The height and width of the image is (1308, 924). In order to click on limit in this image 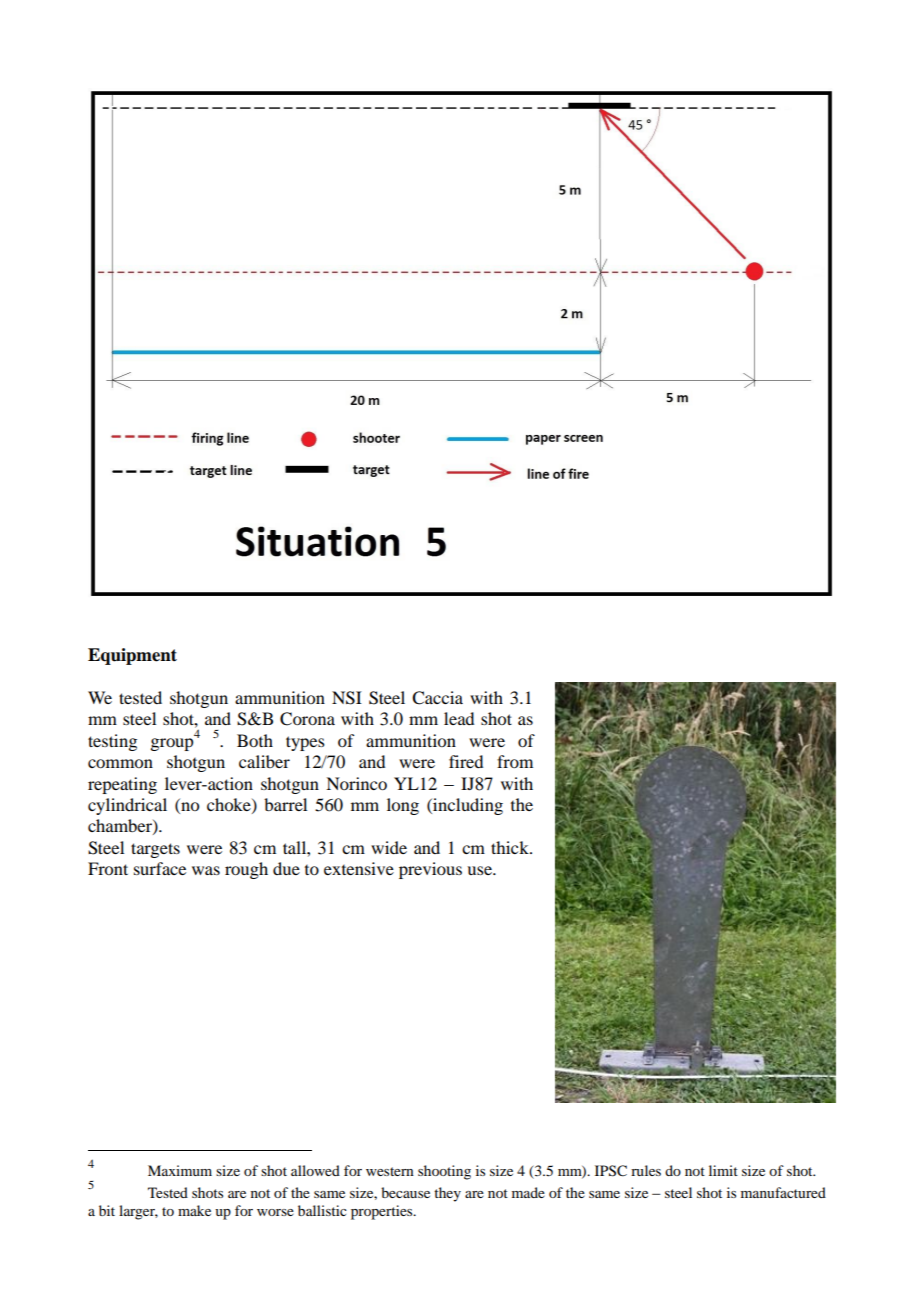, I will do `click(723, 1170)`.
